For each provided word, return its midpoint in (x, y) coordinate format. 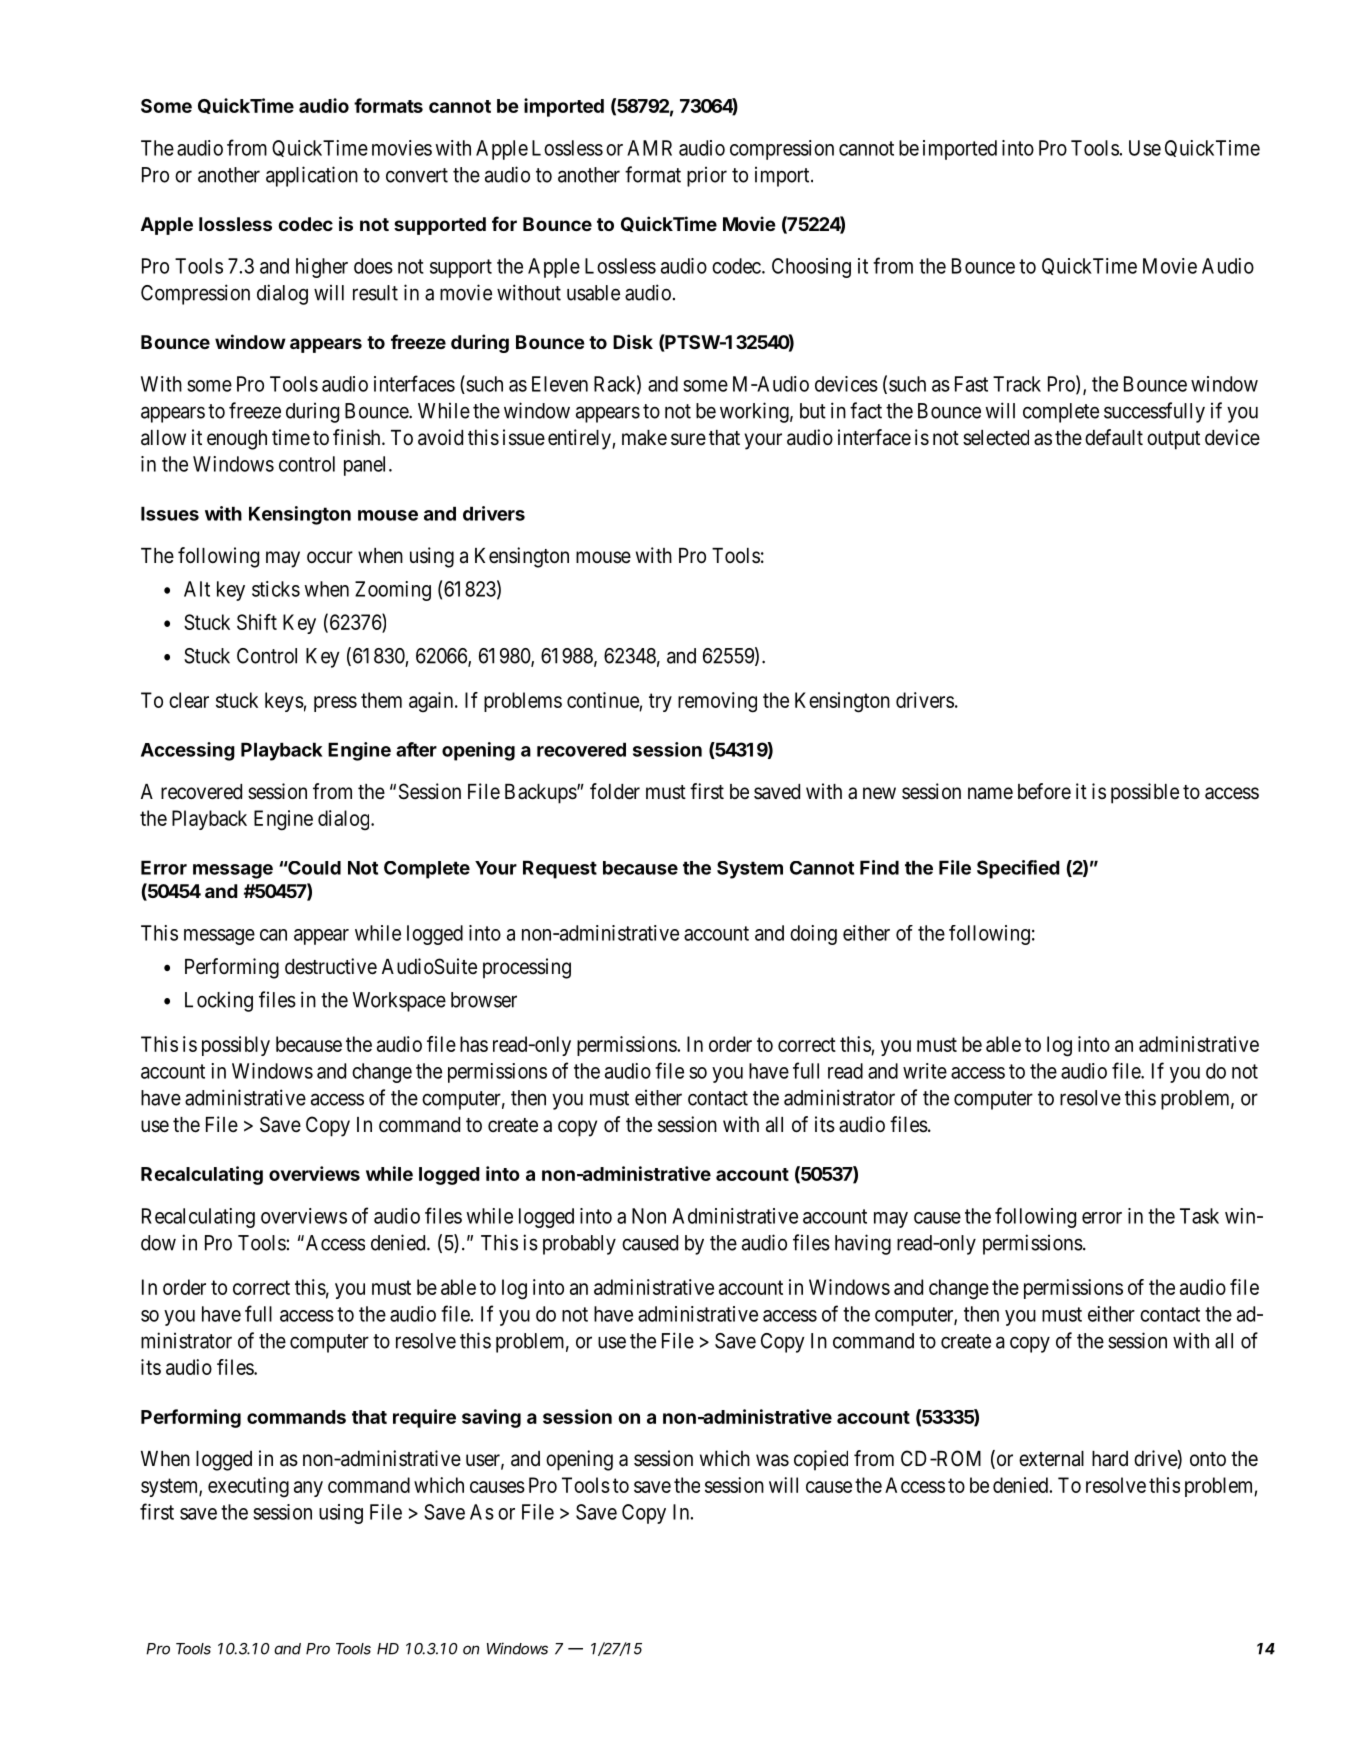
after (416, 749)
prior (707, 177)
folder (615, 791)
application (312, 176)
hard (1110, 1459)
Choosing (811, 268)
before (1044, 791)
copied (821, 1460)
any (308, 1489)
